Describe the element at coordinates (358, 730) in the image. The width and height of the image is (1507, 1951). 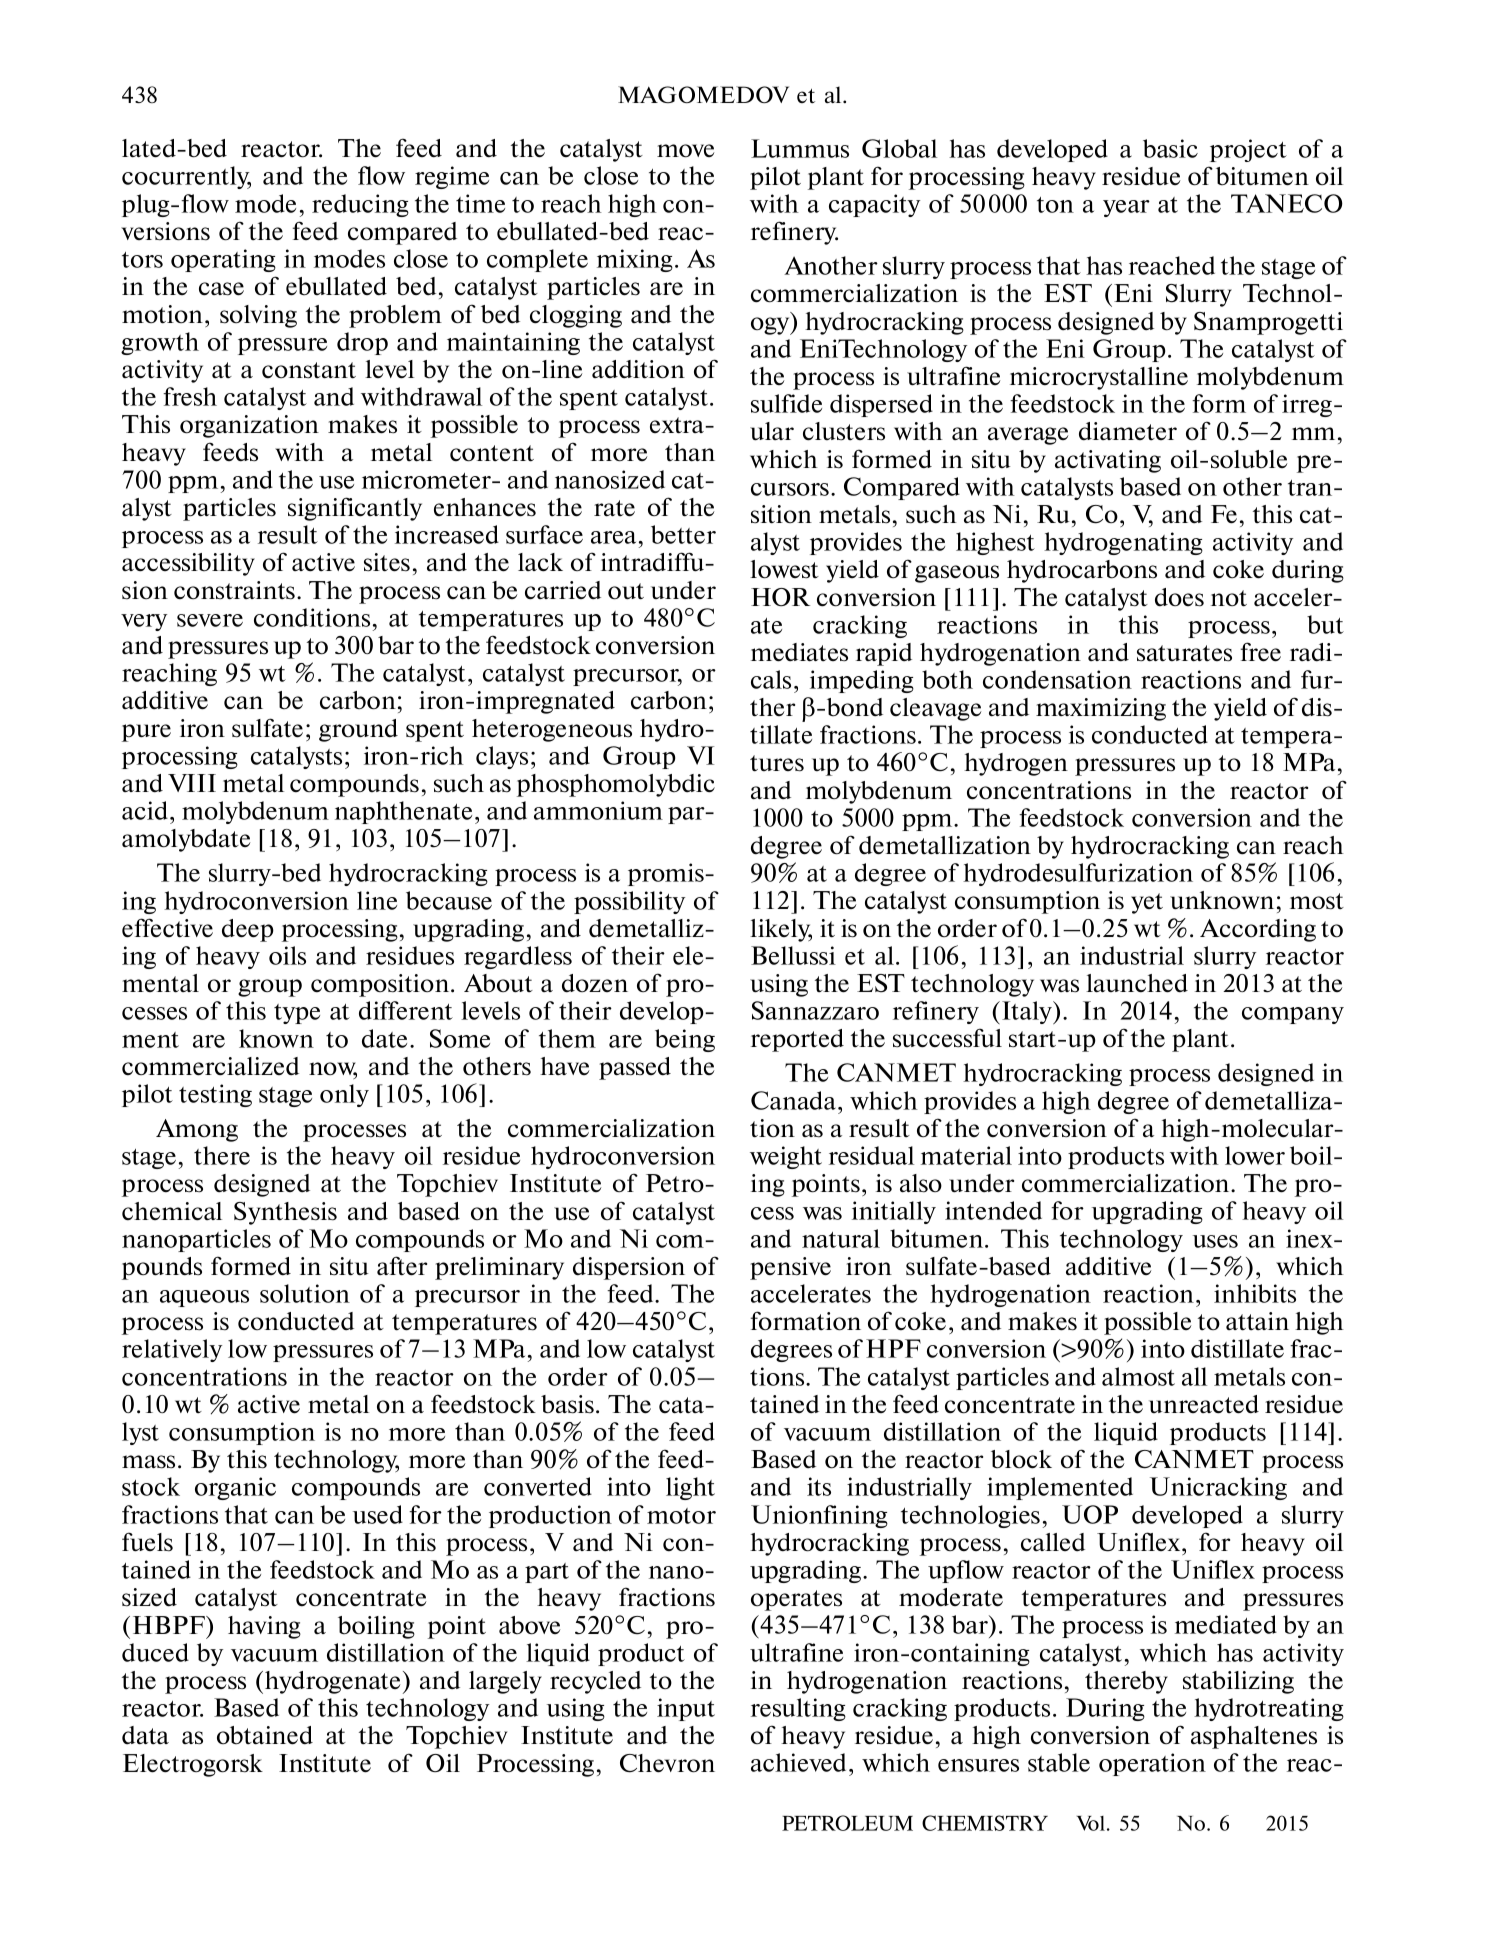
I see `ground` at that location.
